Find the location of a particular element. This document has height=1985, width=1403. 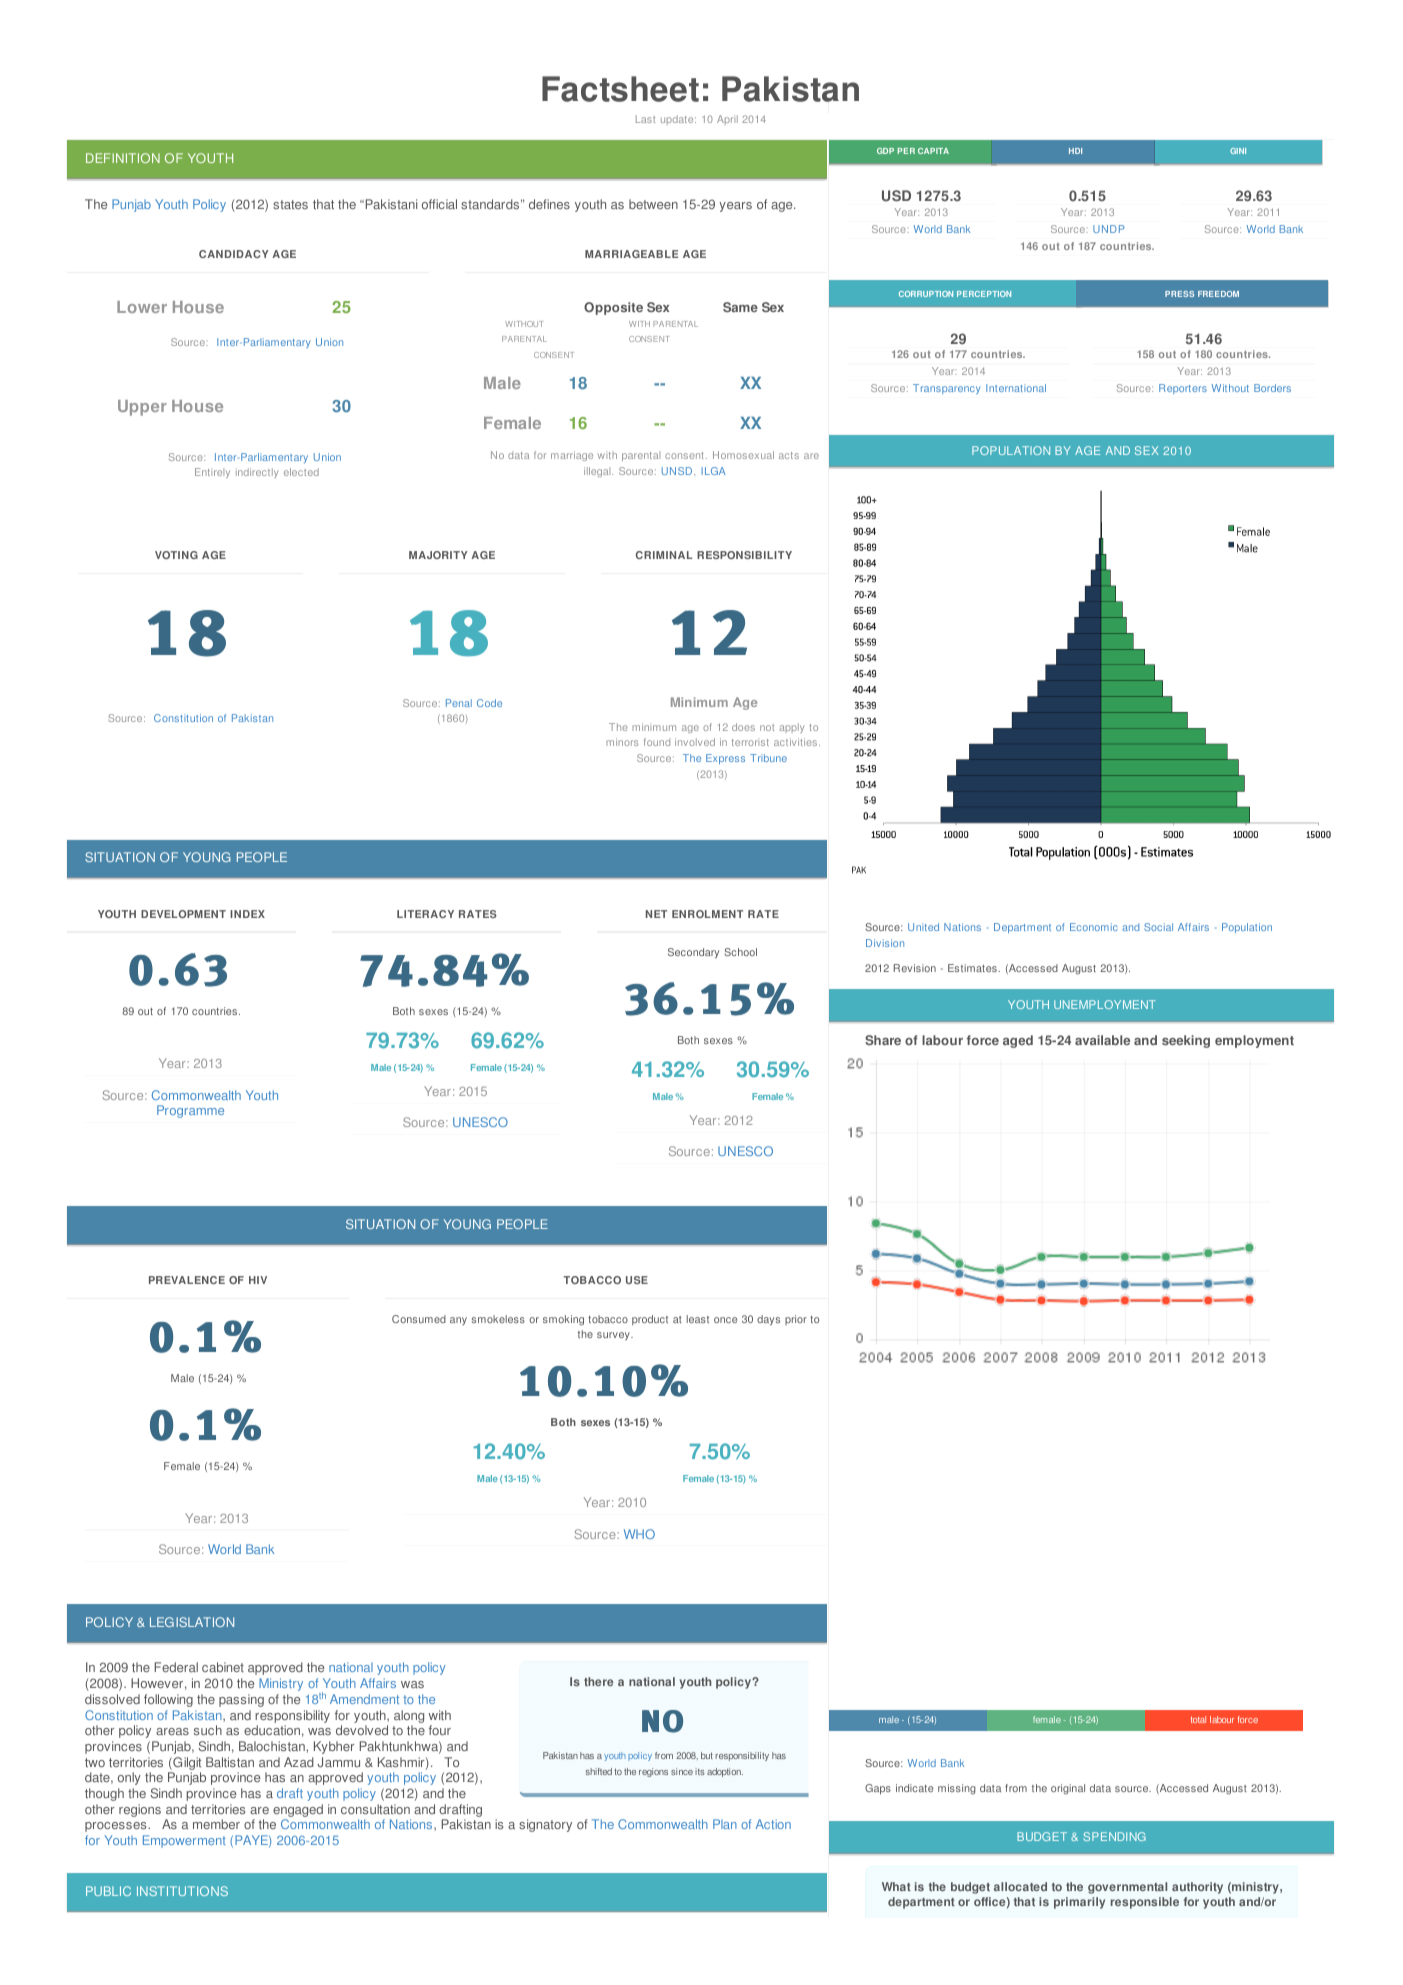

SPENDING is located at coordinates (1114, 1836).
